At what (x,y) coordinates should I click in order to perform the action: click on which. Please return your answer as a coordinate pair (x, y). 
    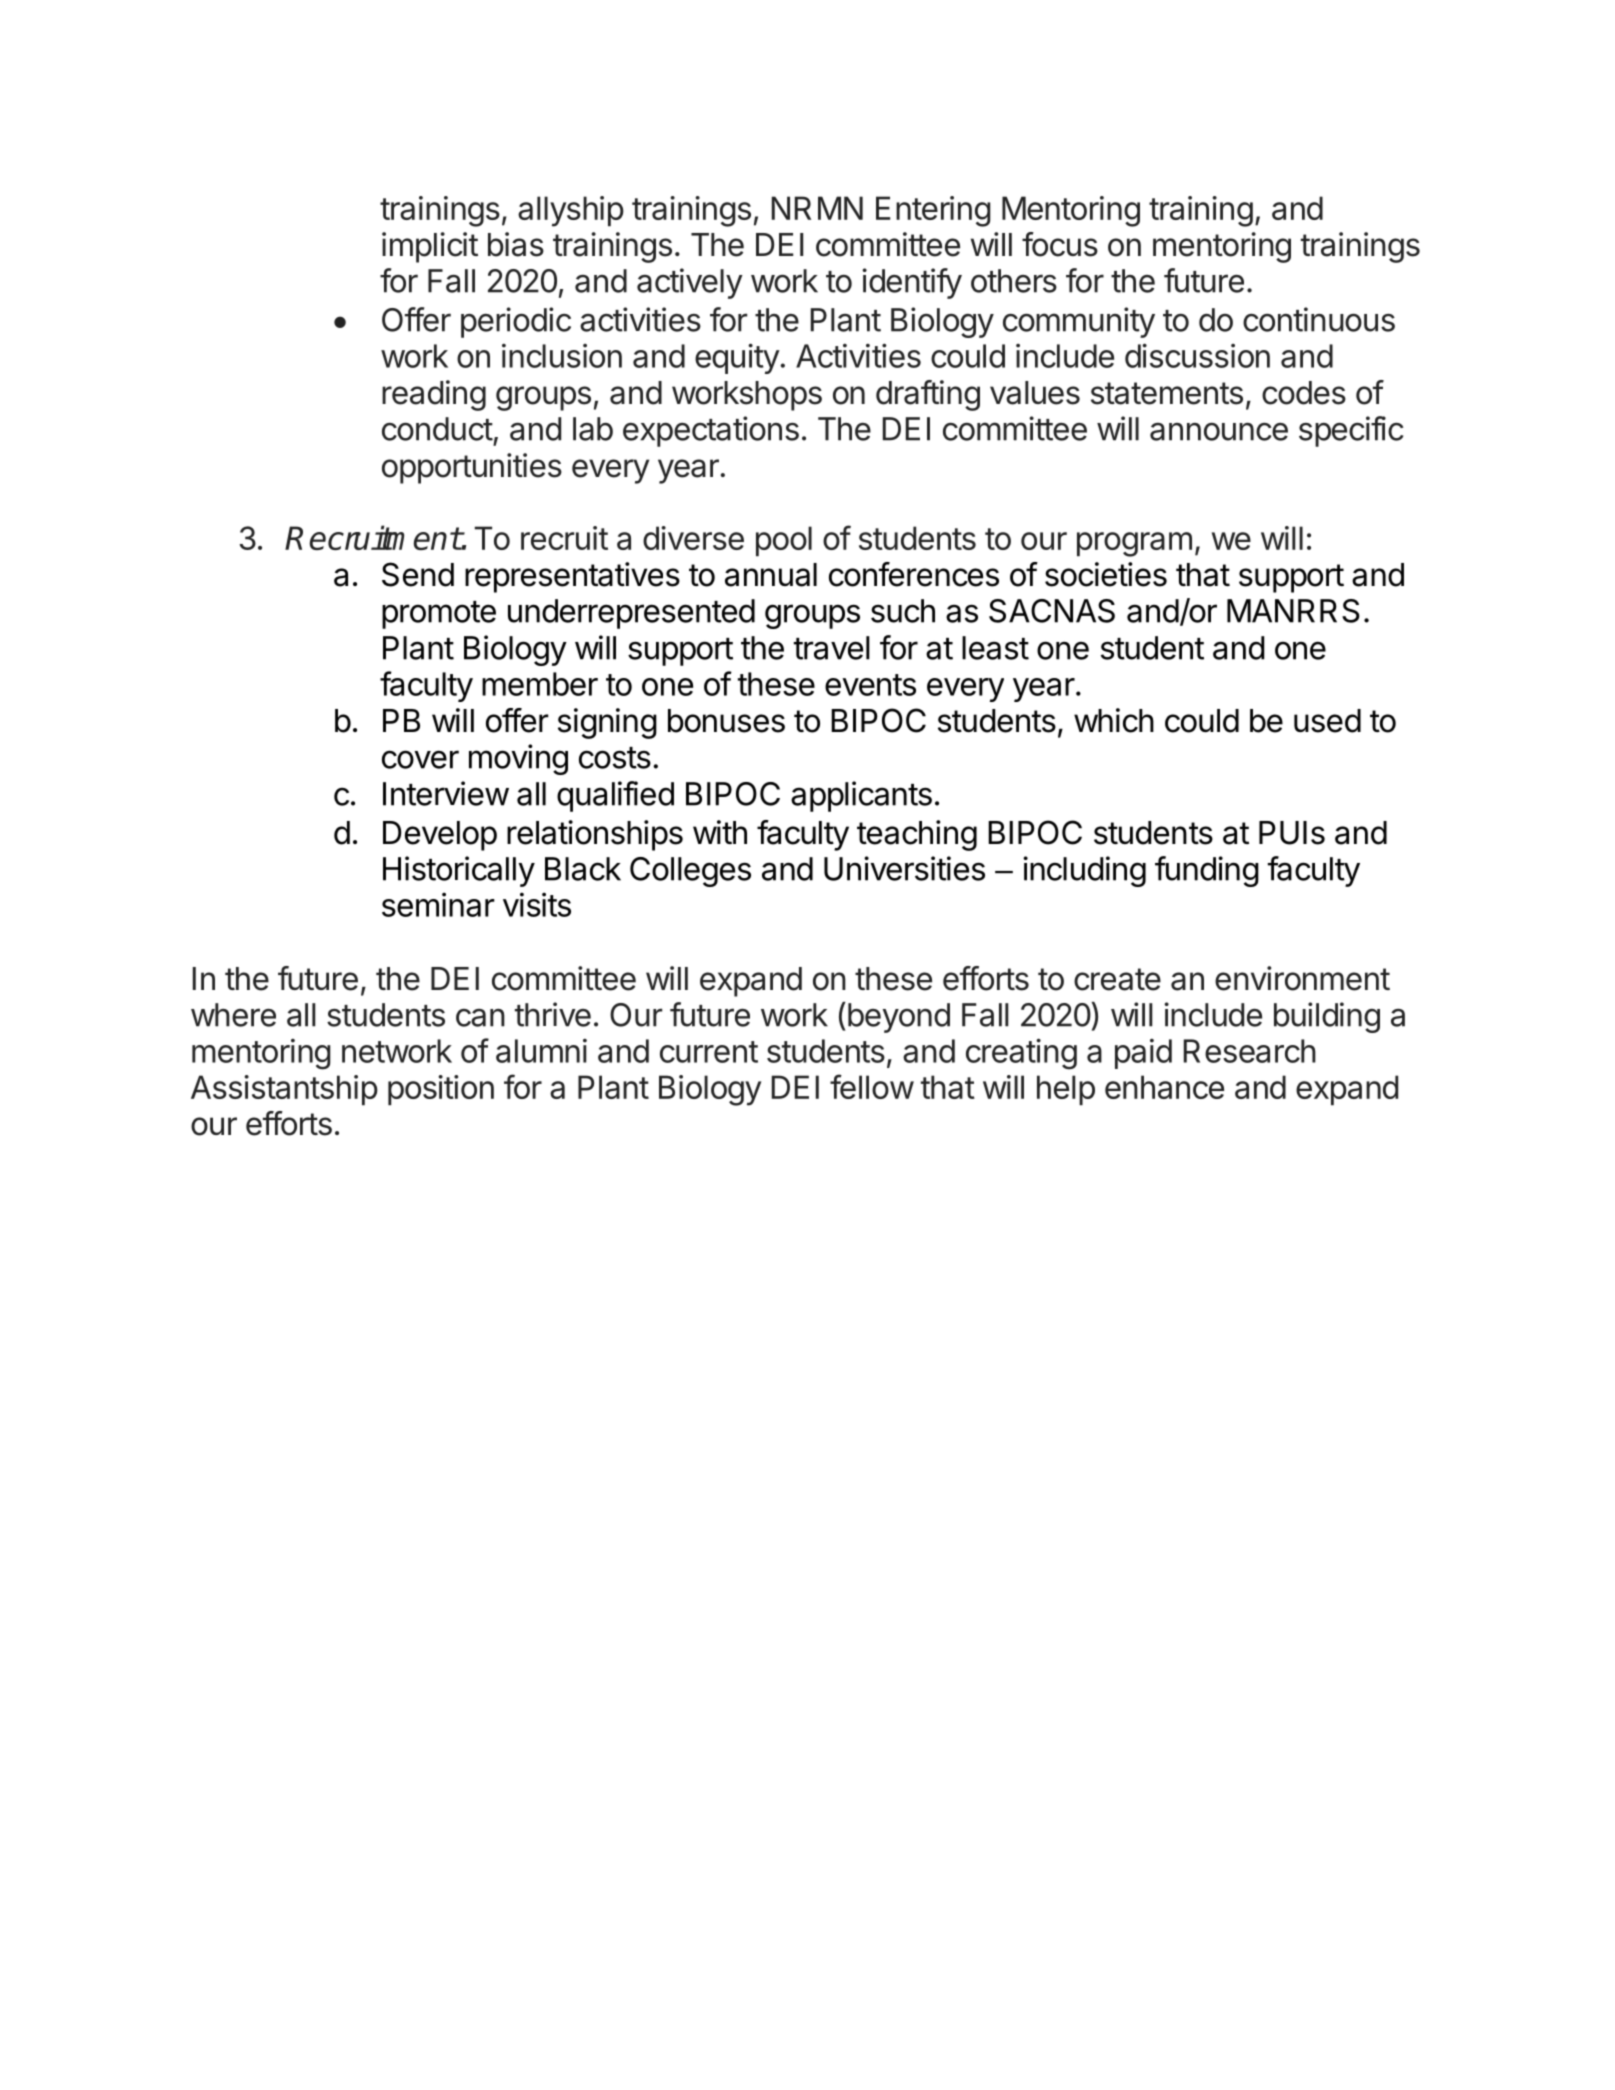
    Looking at the image, I should click on (1114, 720).
